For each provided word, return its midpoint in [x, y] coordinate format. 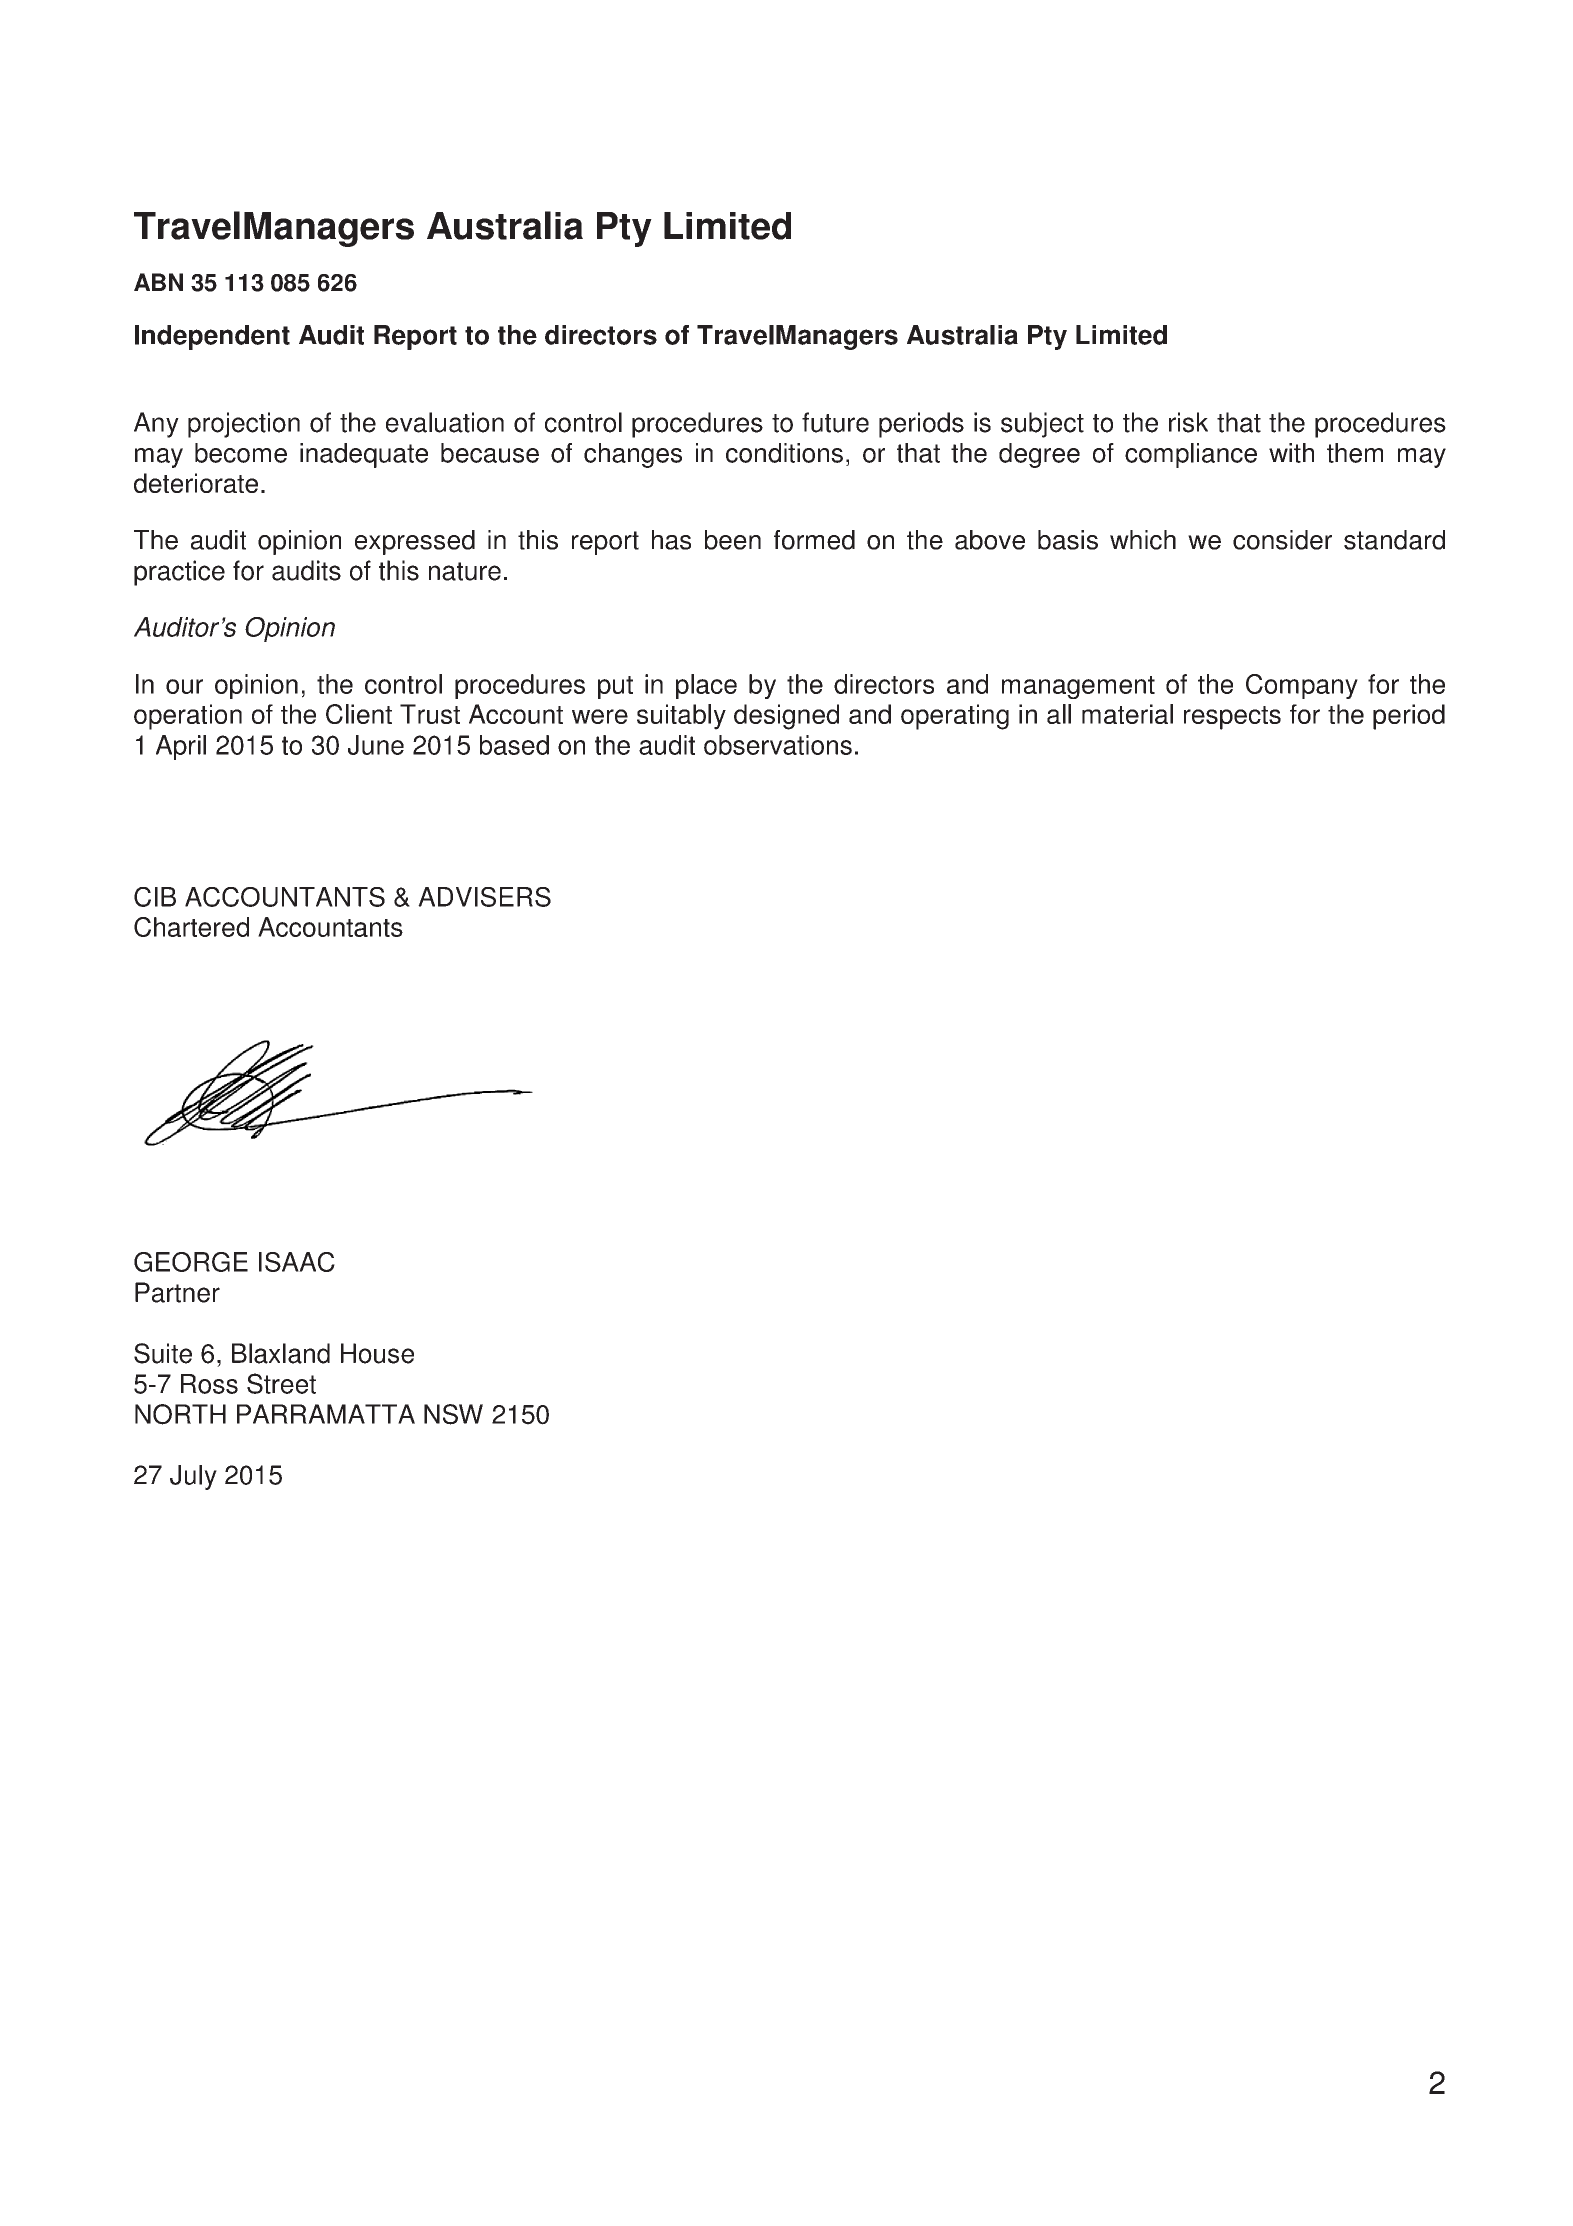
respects [1232, 718]
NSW [453, 1414]
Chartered [191, 927]
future [835, 422]
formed [814, 540]
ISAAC [297, 1262]
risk [1188, 422]
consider [1282, 540]
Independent [212, 337]
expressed [415, 542]
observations [778, 745]
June [376, 745]
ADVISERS [484, 897]
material [1127, 714]
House [377, 1353]
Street [281, 1383]
